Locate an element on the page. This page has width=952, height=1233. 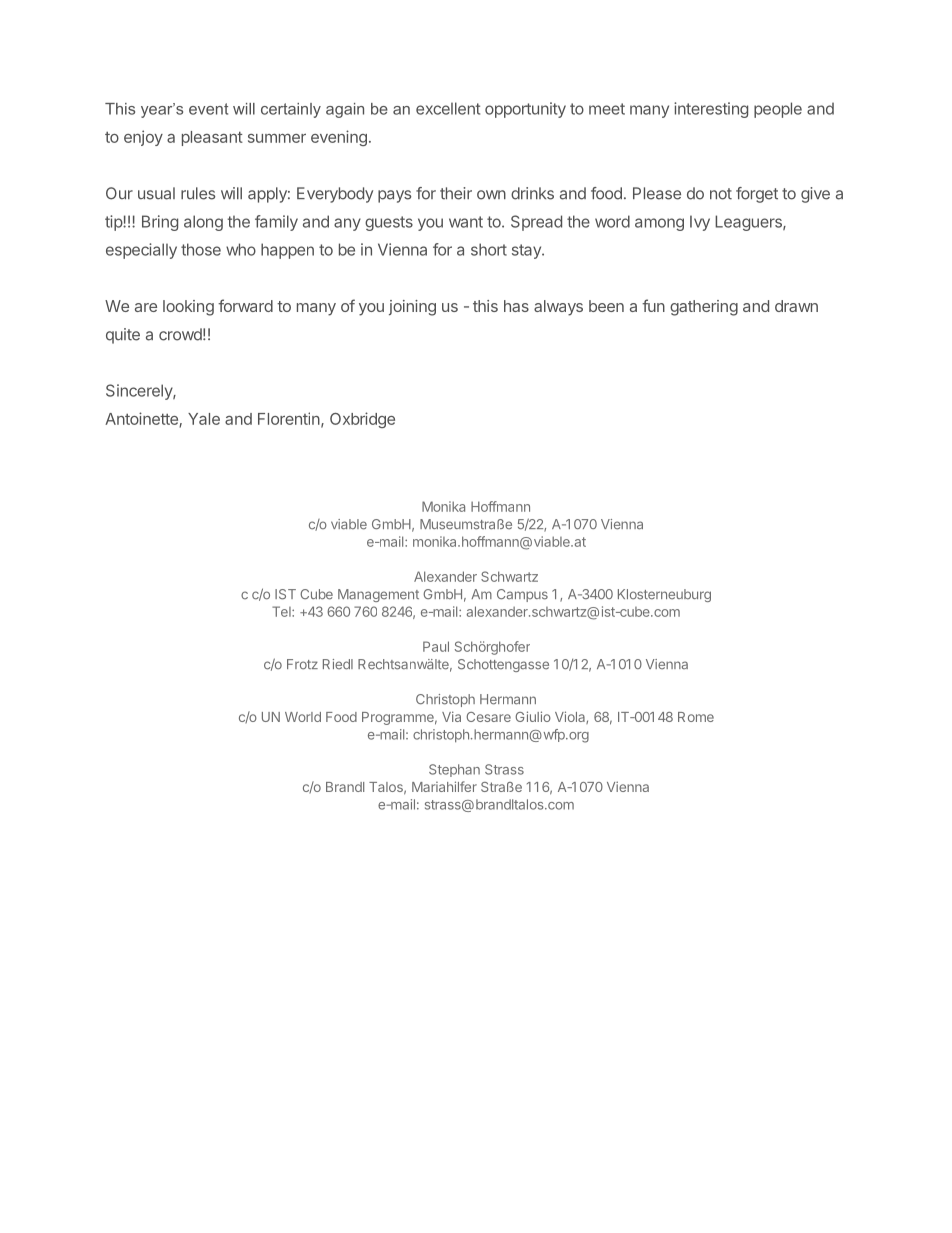
Campus is located at coordinates (522, 595).
